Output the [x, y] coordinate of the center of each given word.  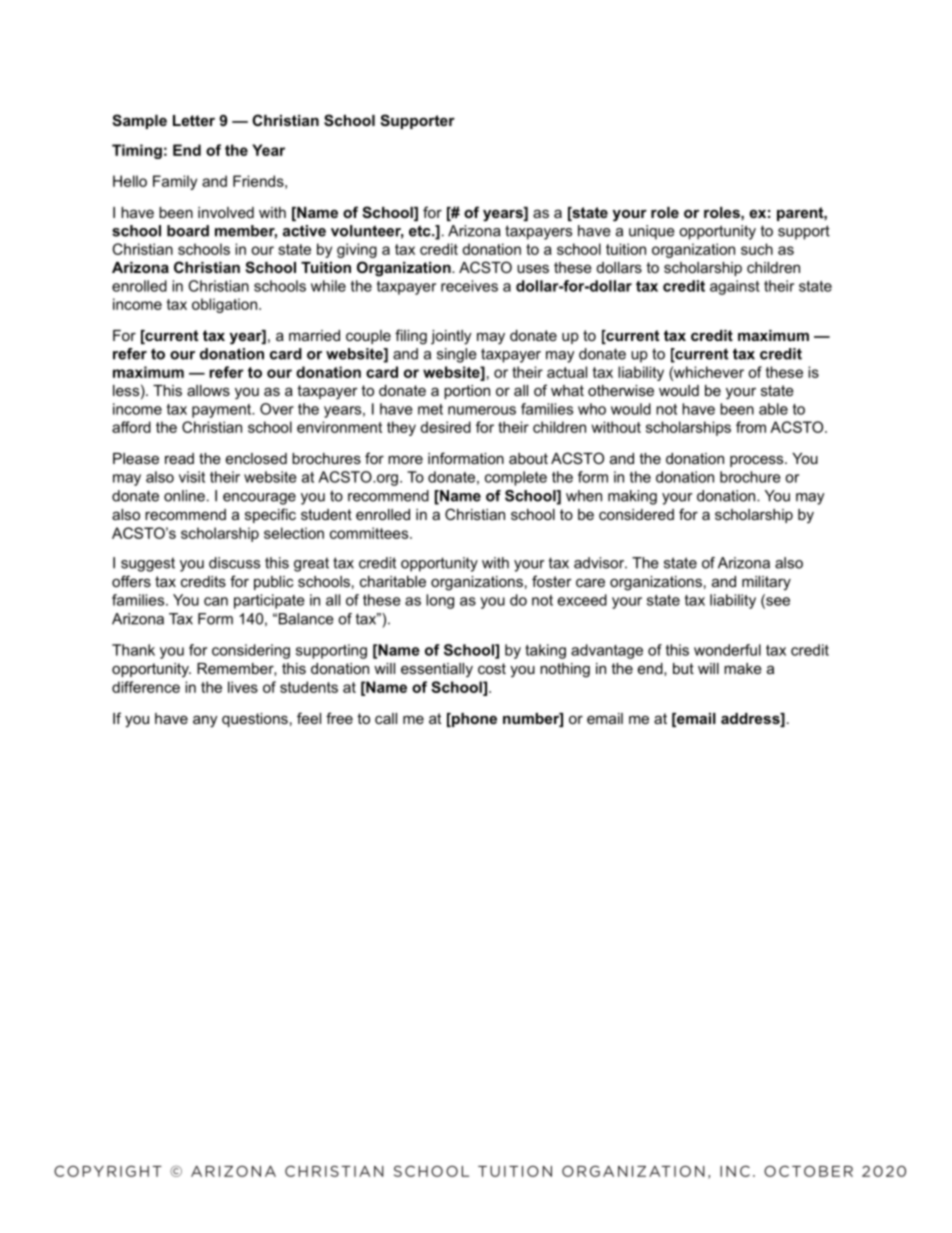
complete [516, 478]
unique [652, 232]
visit [192, 477]
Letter [194, 120]
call [386, 718]
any [205, 721]
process [758, 461]
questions [255, 720]
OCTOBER [808, 1171]
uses [533, 268]
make [743, 668]
